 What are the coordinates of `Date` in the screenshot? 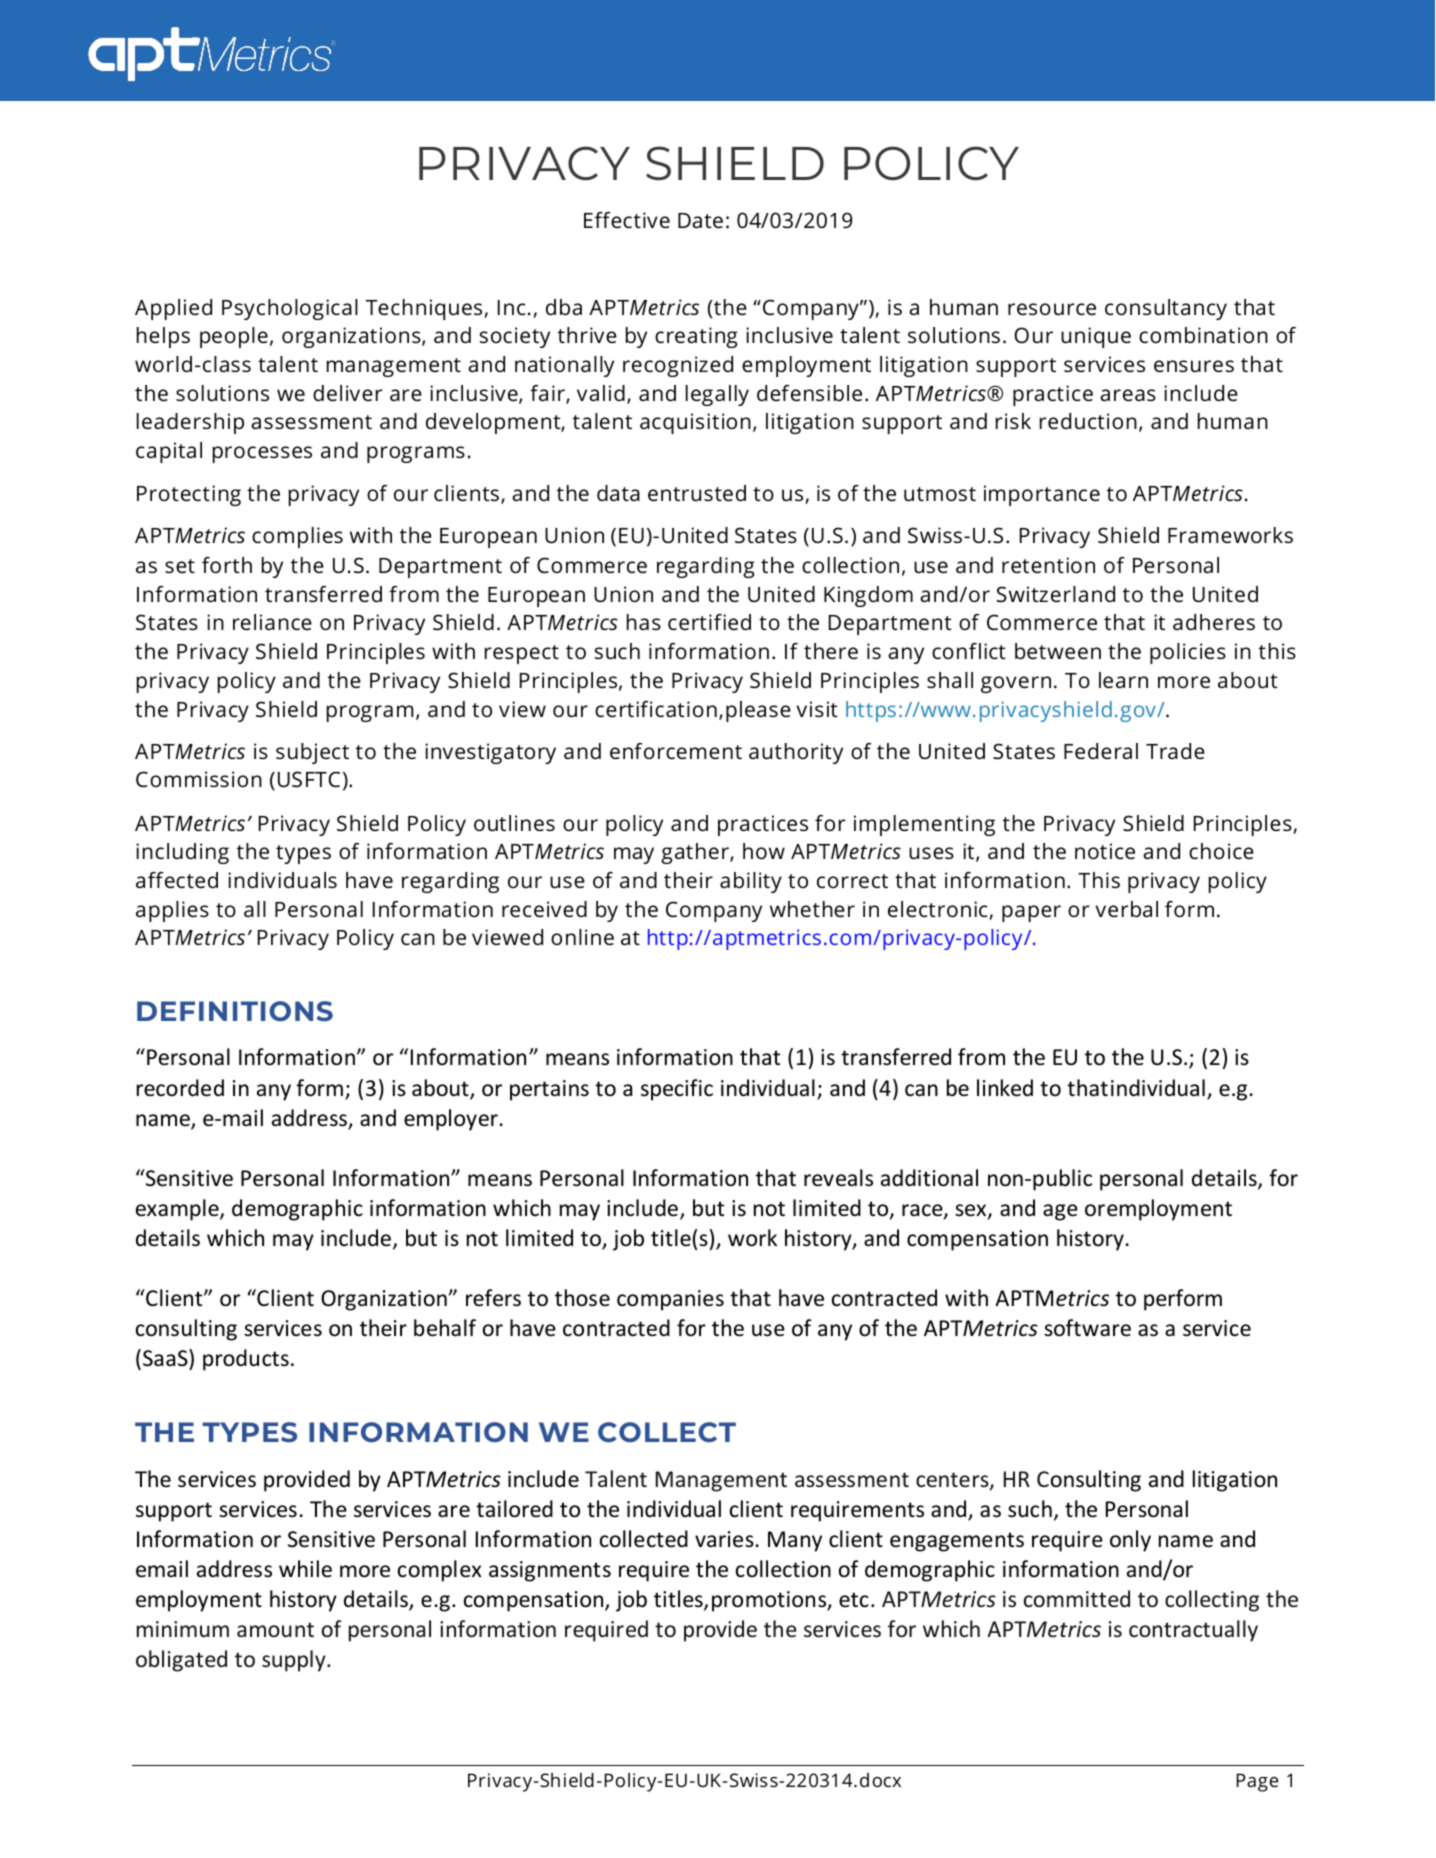 It's located at (700, 220).
